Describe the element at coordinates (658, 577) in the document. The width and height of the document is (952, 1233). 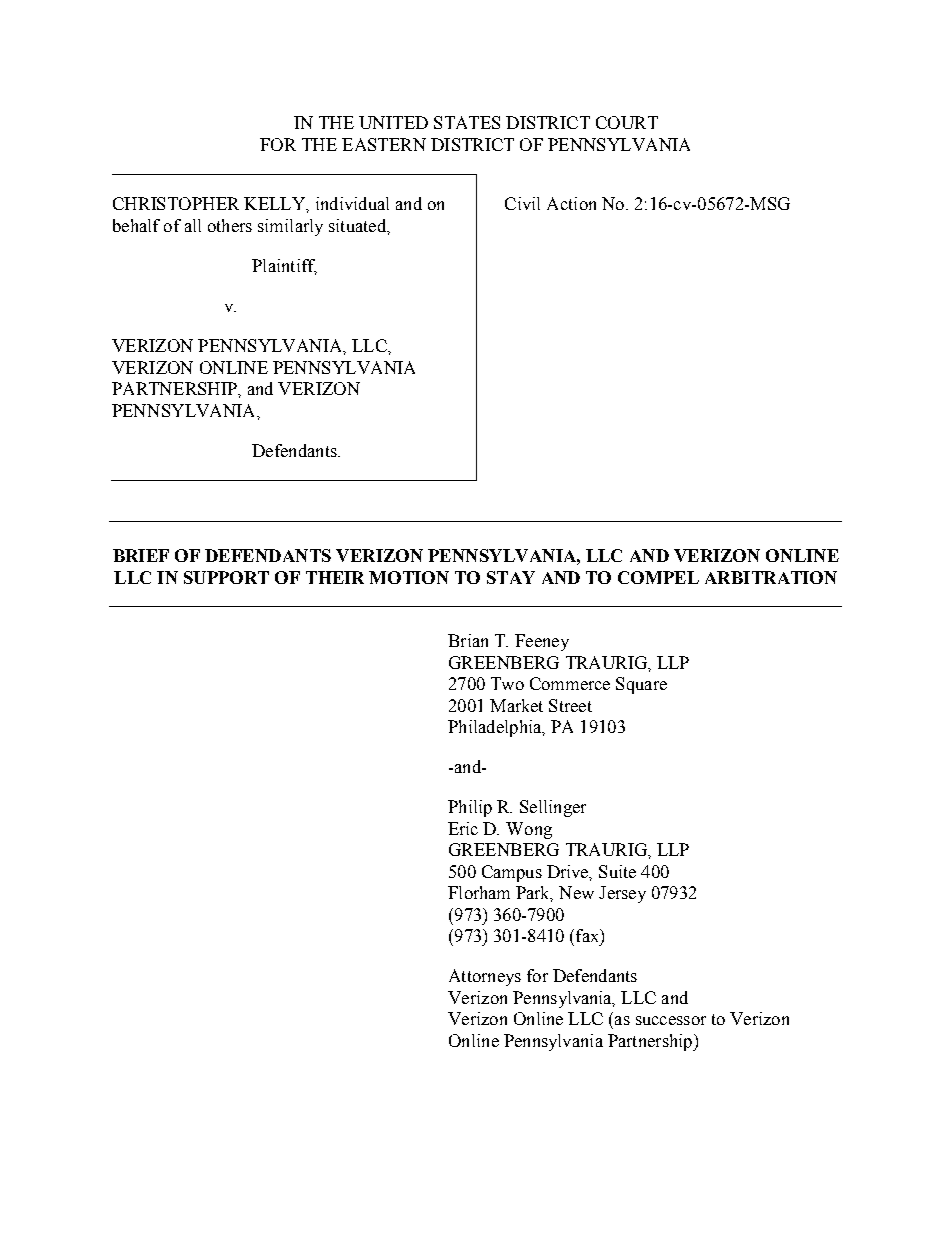
I see `COMPEL` at that location.
